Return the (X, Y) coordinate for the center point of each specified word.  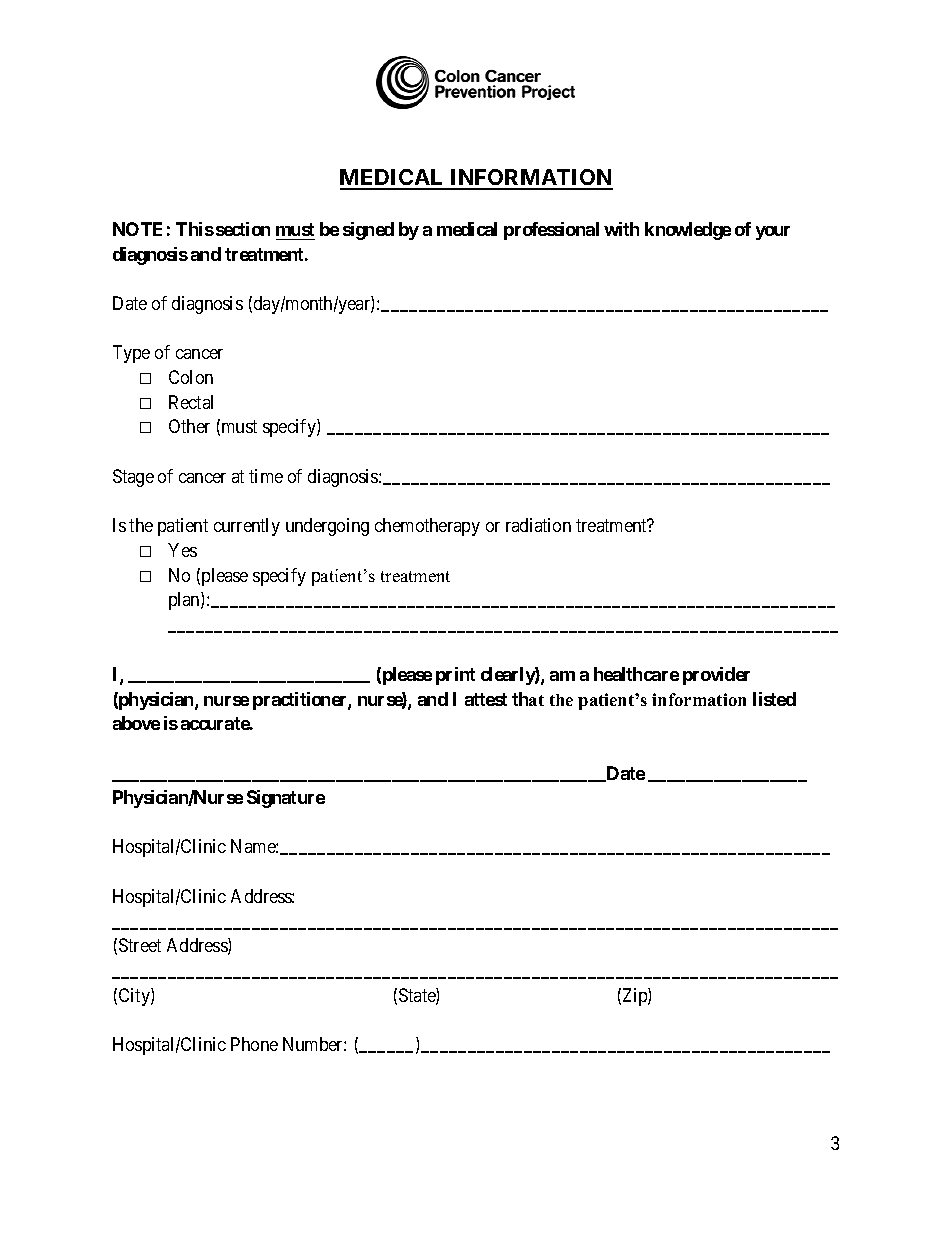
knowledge (688, 231)
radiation (538, 525)
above (136, 723)
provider (716, 676)
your (773, 233)
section (243, 229)
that (528, 699)
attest (486, 699)
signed (368, 231)
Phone (254, 1044)
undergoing (327, 527)
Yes (182, 550)
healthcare (636, 674)
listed (774, 699)
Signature (286, 799)
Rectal (191, 402)
